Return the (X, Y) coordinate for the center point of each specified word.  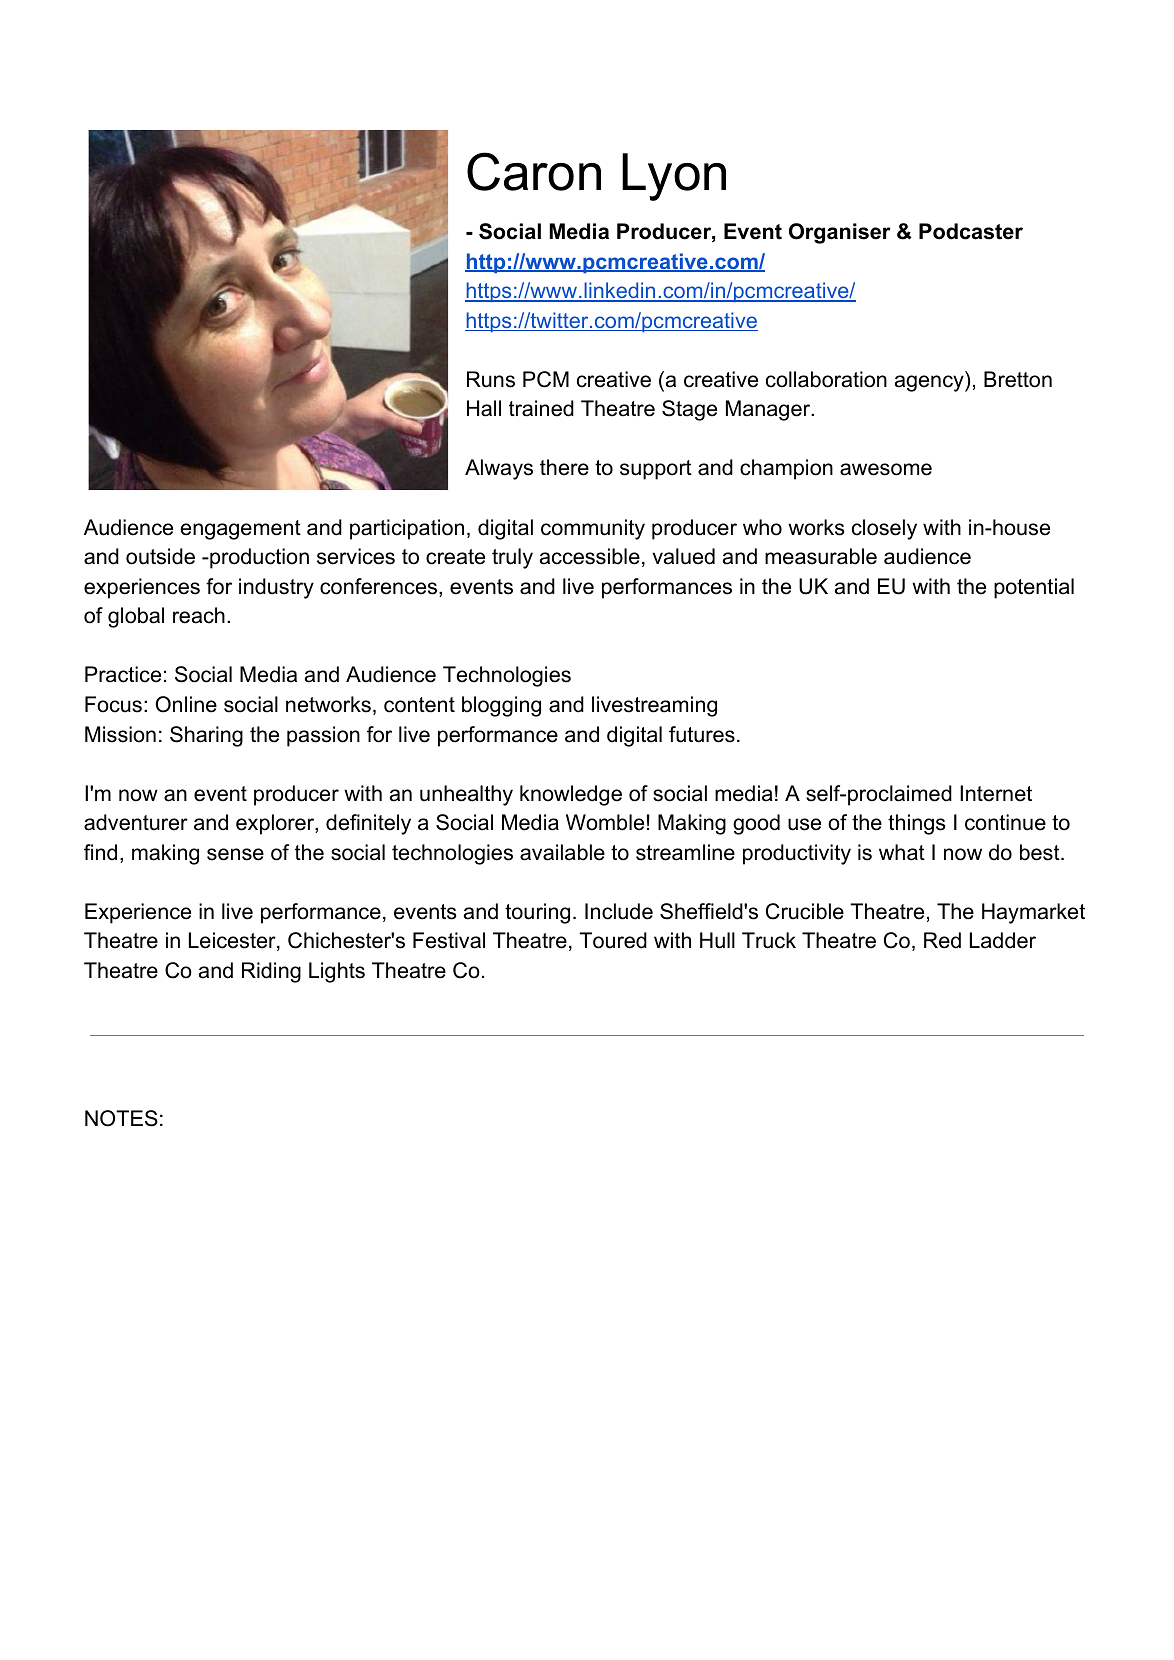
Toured (613, 940)
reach (199, 615)
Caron (534, 171)
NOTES (121, 1118)
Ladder (1003, 940)
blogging (501, 706)
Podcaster (971, 231)
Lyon (674, 177)
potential (1034, 588)
